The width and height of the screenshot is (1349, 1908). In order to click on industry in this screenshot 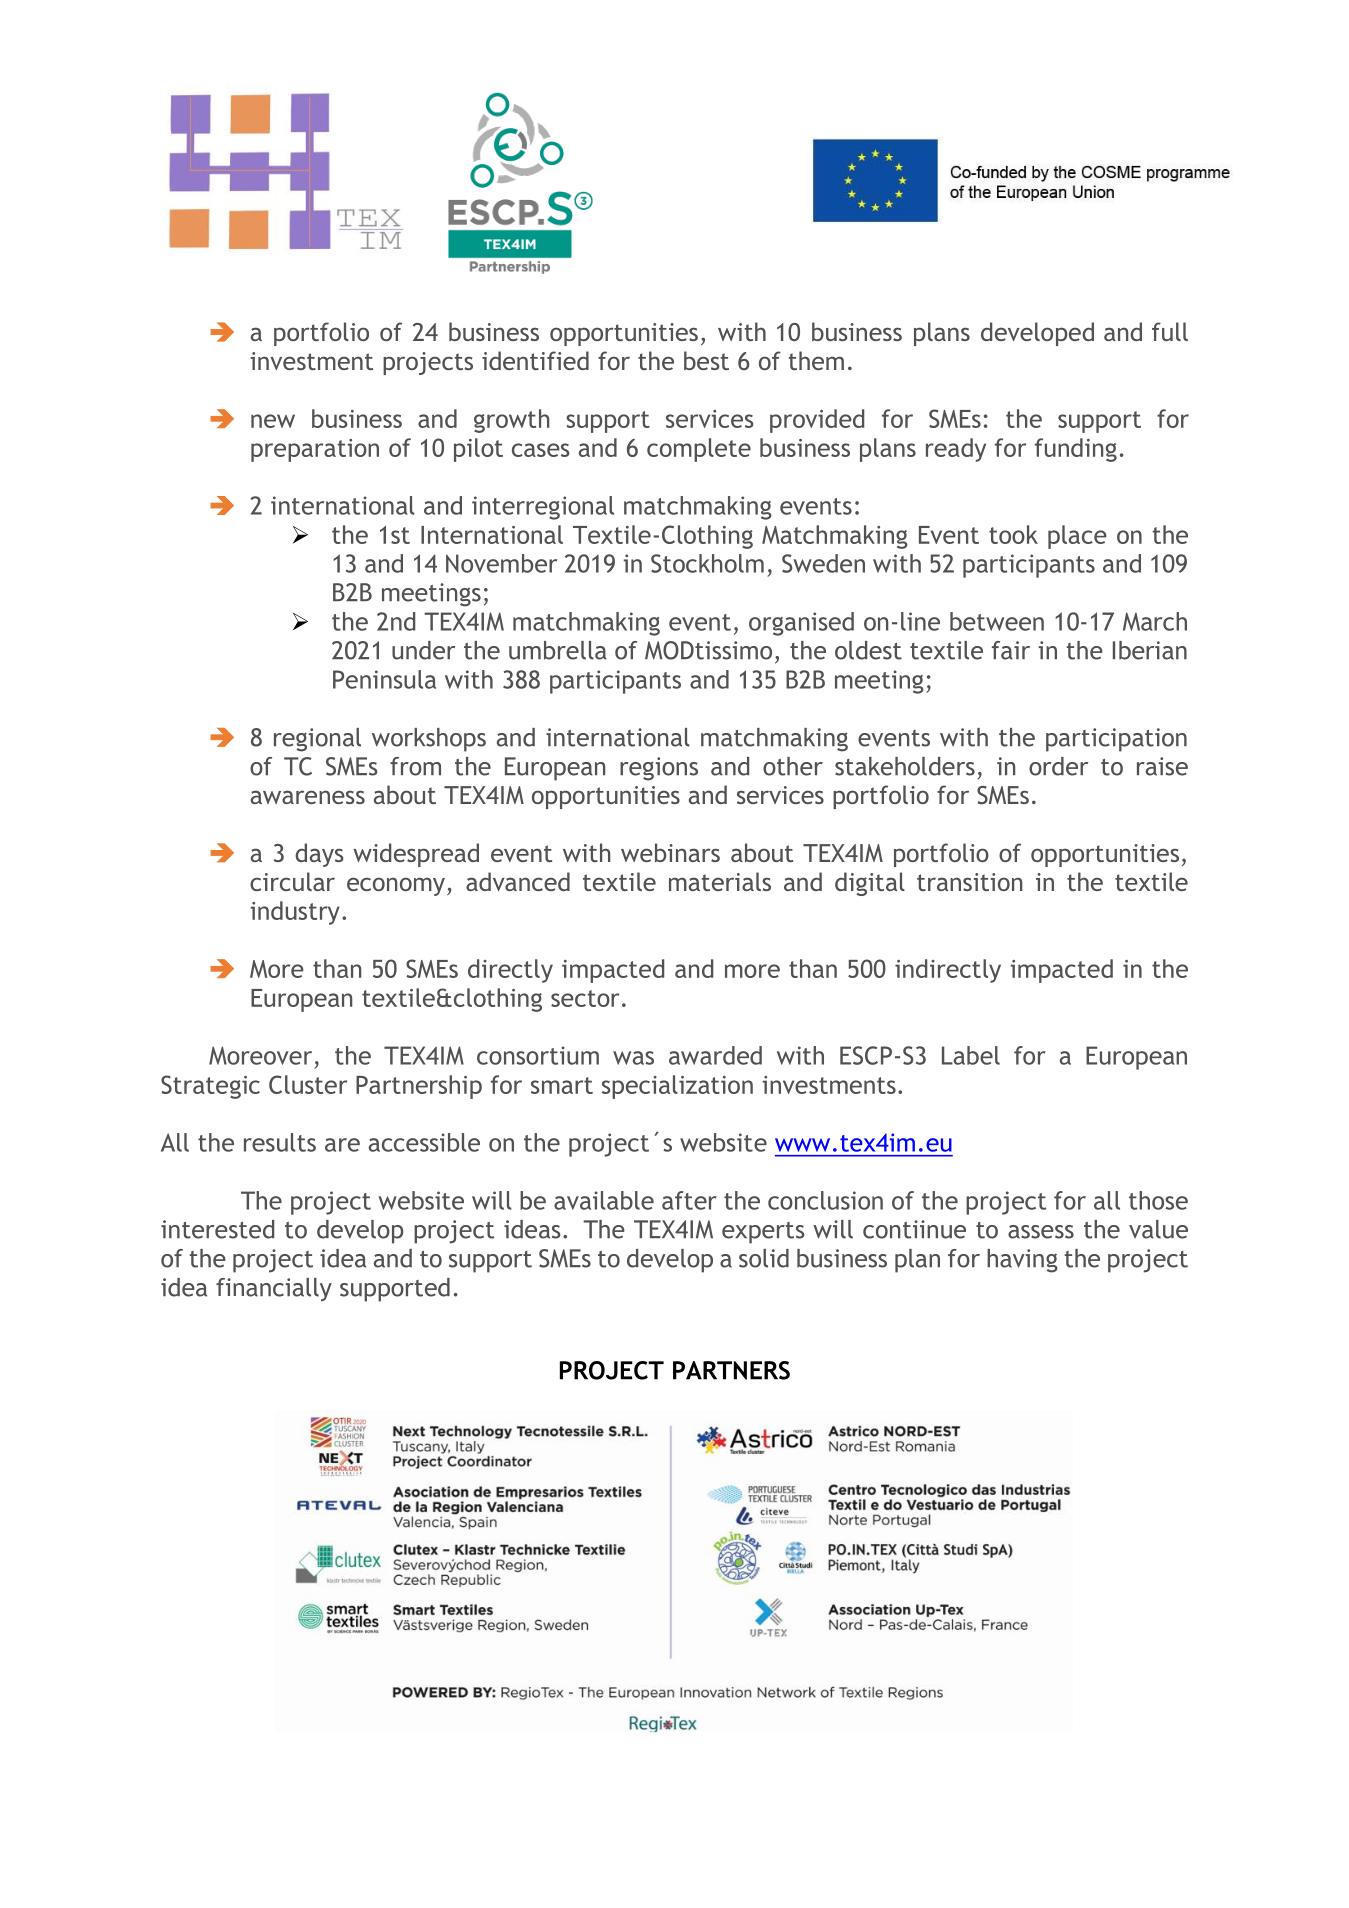, I will do `click(295, 913)`.
